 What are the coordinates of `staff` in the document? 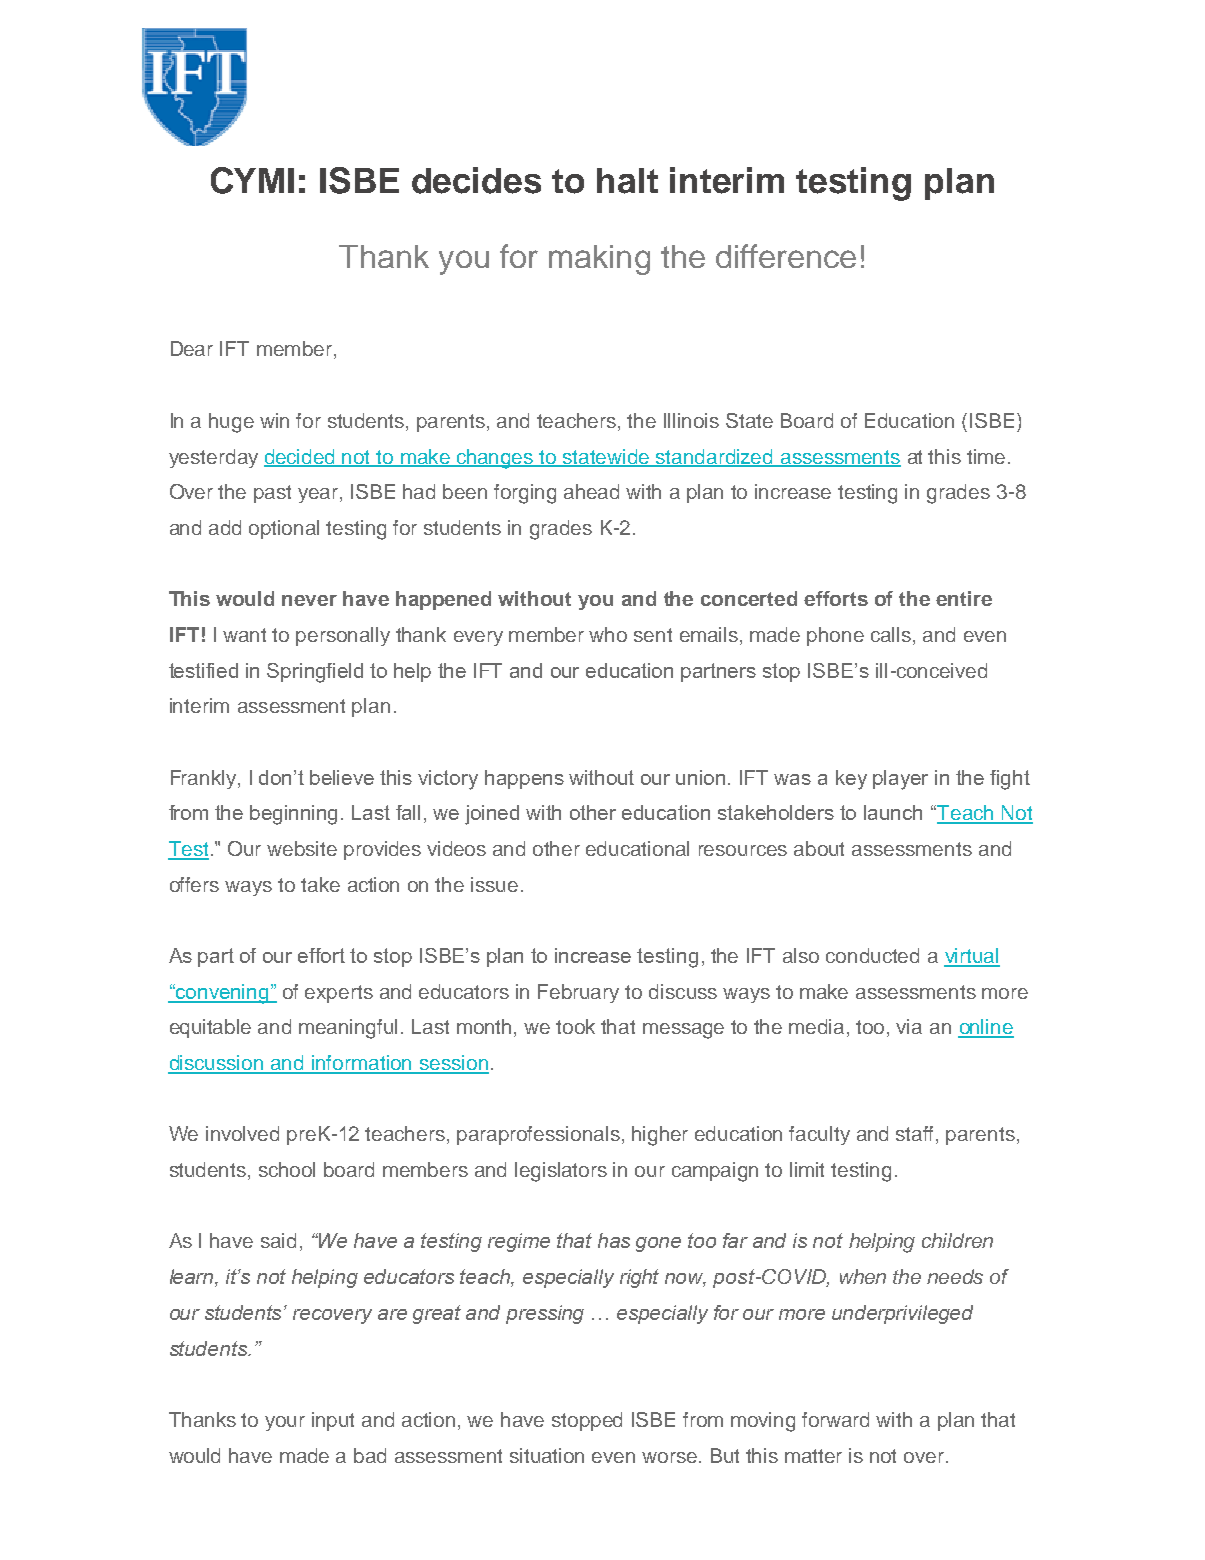 It's located at (916, 1135).
